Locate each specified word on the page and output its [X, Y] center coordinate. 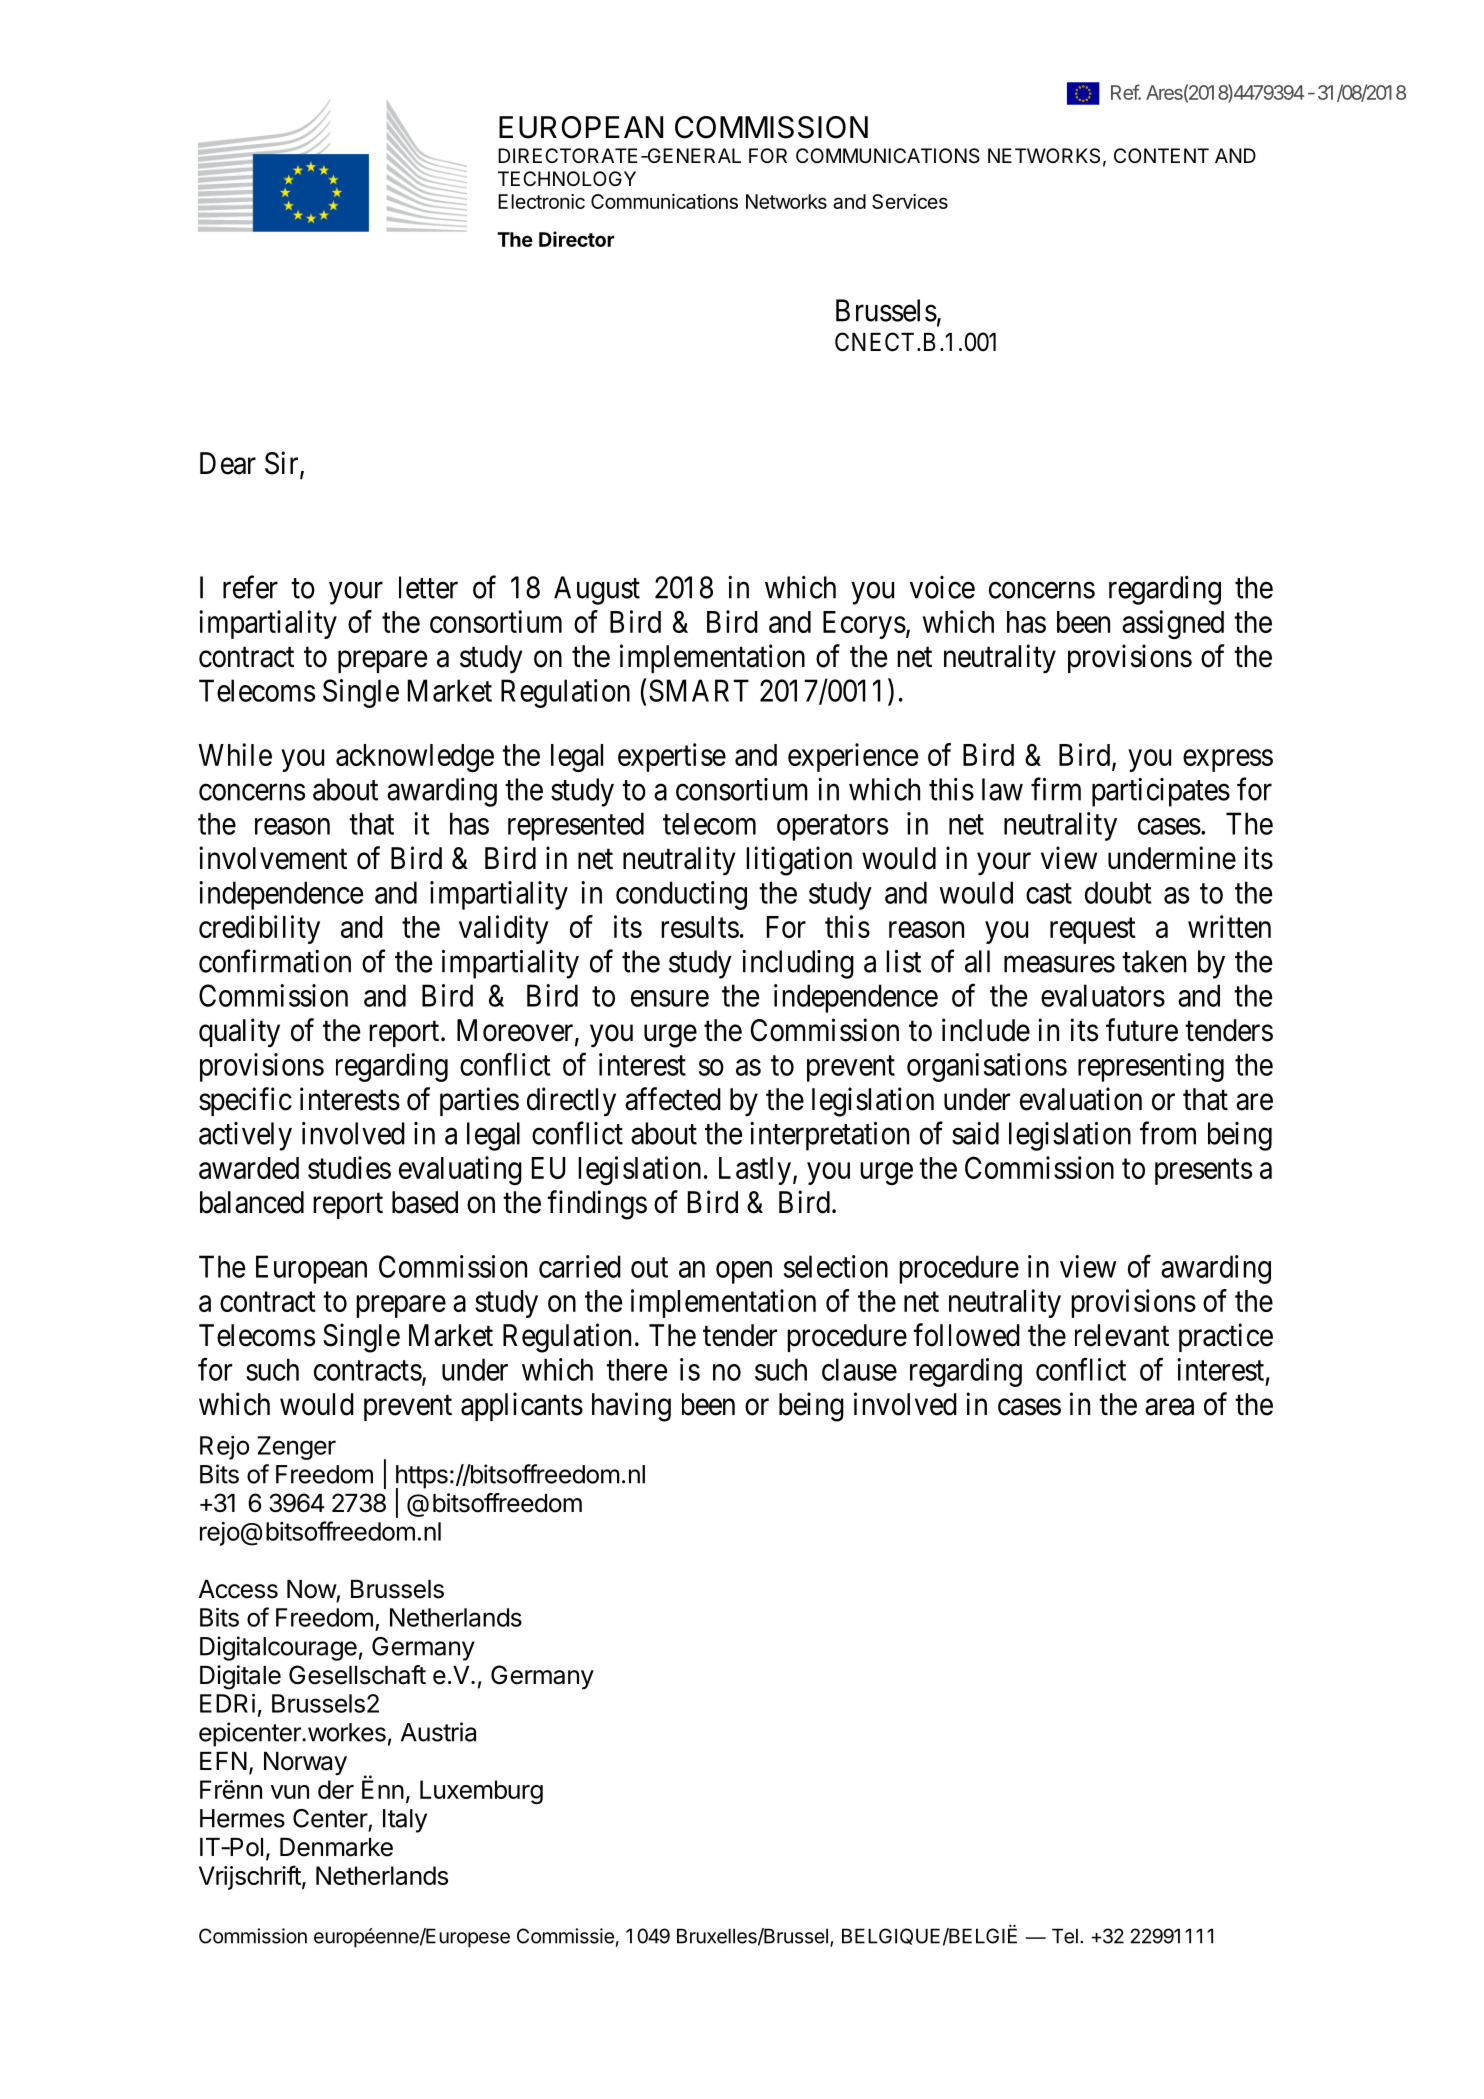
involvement [273, 858]
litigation [799, 861]
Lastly [755, 1171]
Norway [305, 1763]
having [631, 1407]
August [597, 590]
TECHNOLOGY [567, 178]
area [1169, 1407]
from [1168, 1133]
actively [245, 1136]
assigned [1173, 624]
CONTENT [1161, 155]
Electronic [541, 201]
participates [1161, 792]
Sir [283, 464]
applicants [522, 1406]
